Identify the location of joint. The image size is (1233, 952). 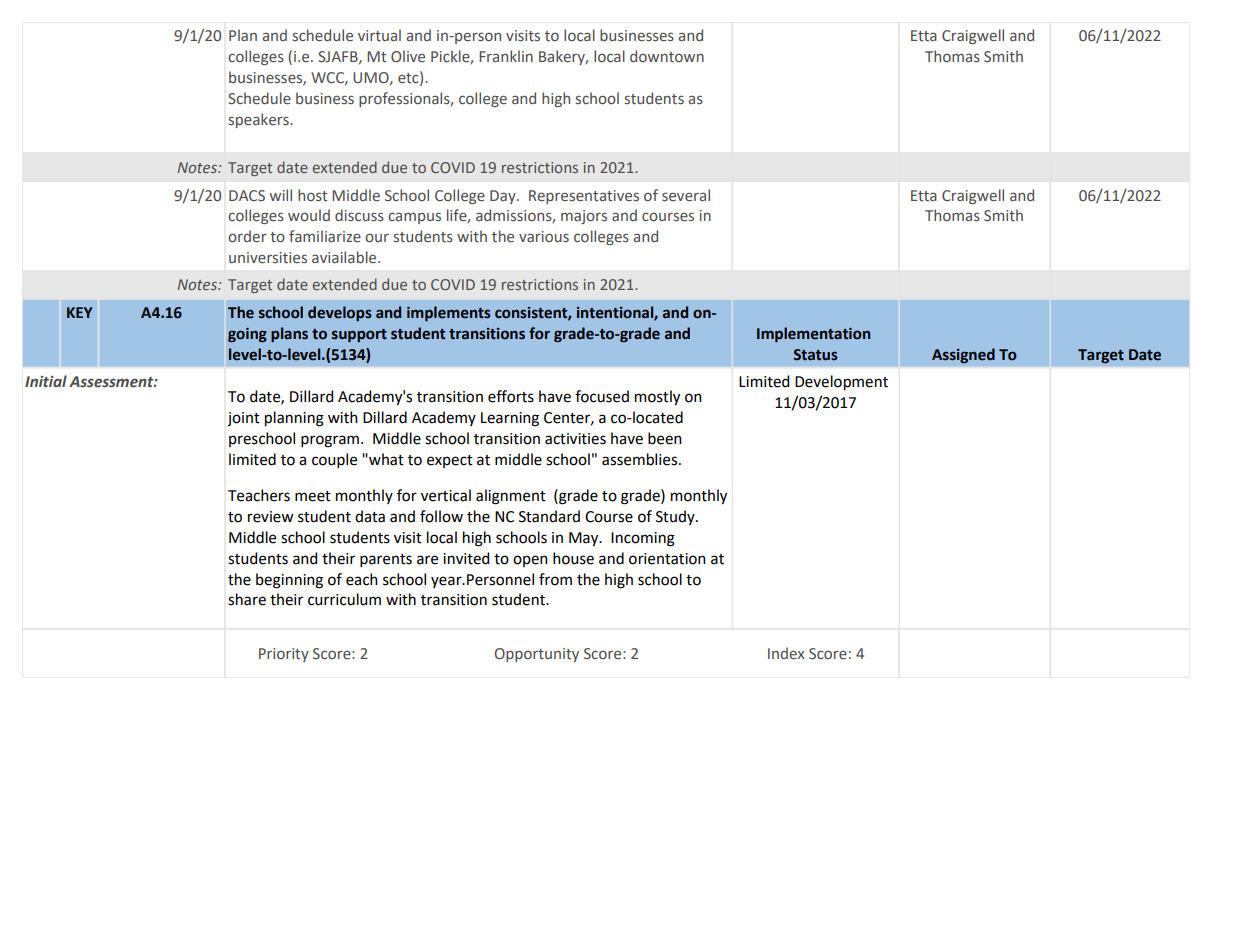
(244, 419).
